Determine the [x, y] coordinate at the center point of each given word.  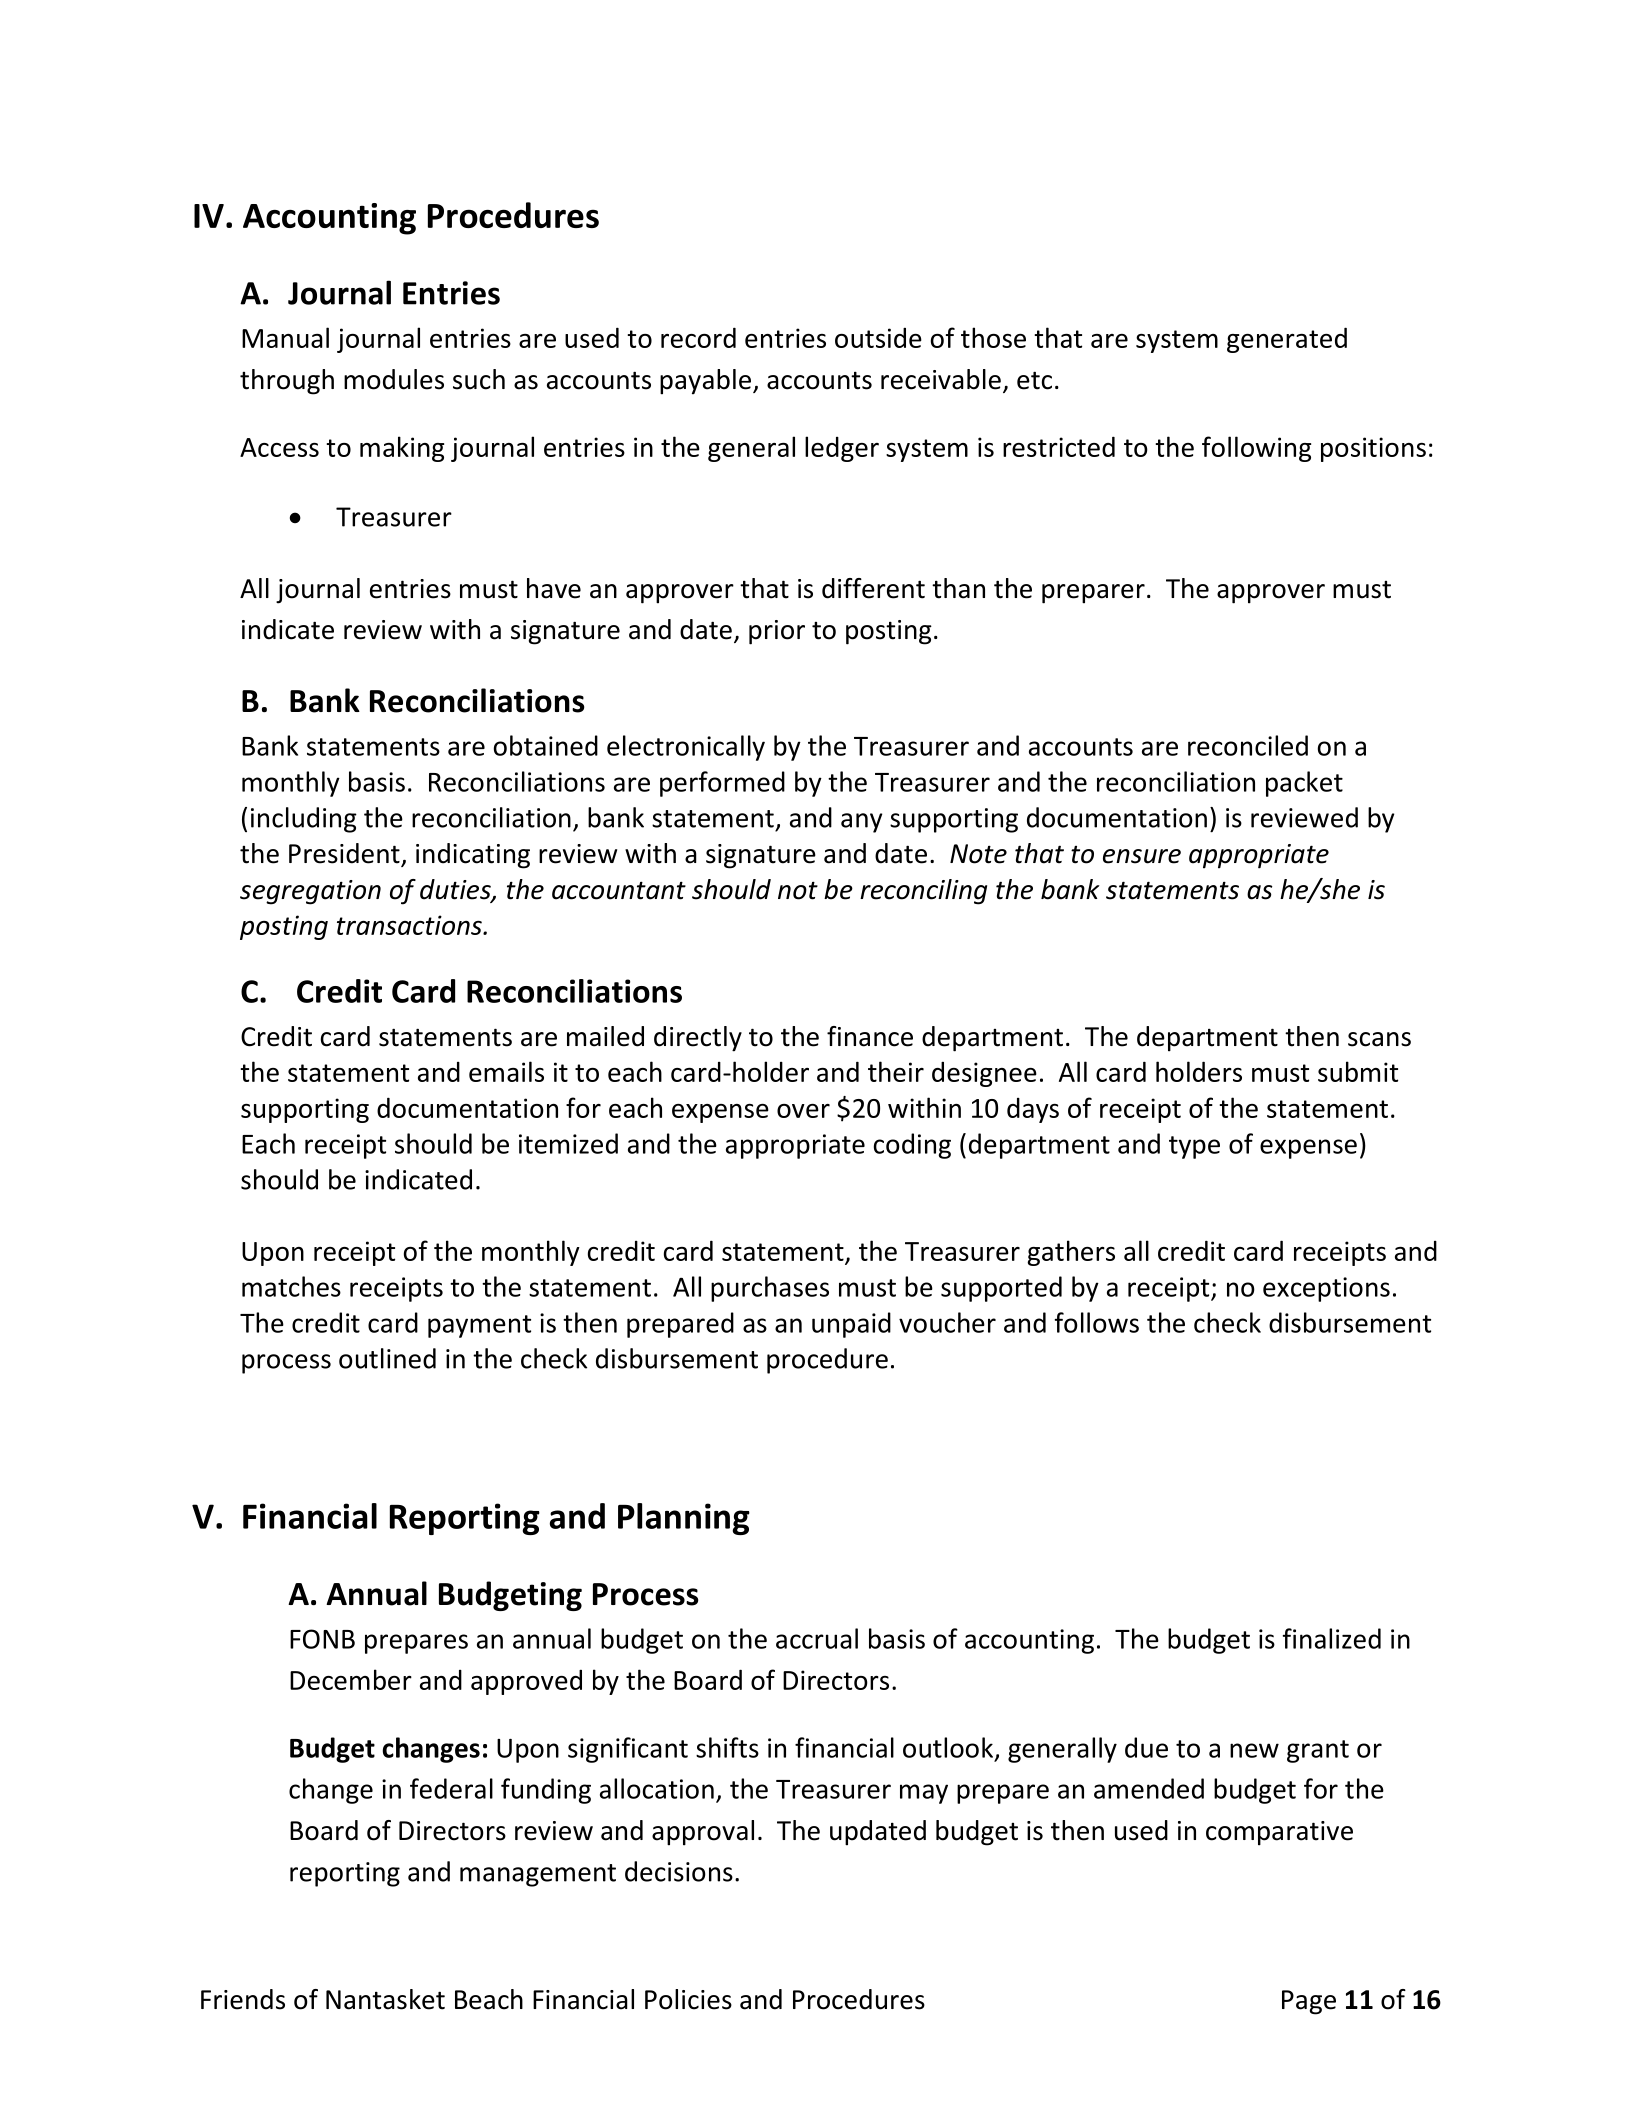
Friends [243, 1999]
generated [1287, 340]
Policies [688, 1999]
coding [912, 1146]
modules [394, 379]
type [1194, 1147]
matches [291, 1286]
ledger [842, 449]
